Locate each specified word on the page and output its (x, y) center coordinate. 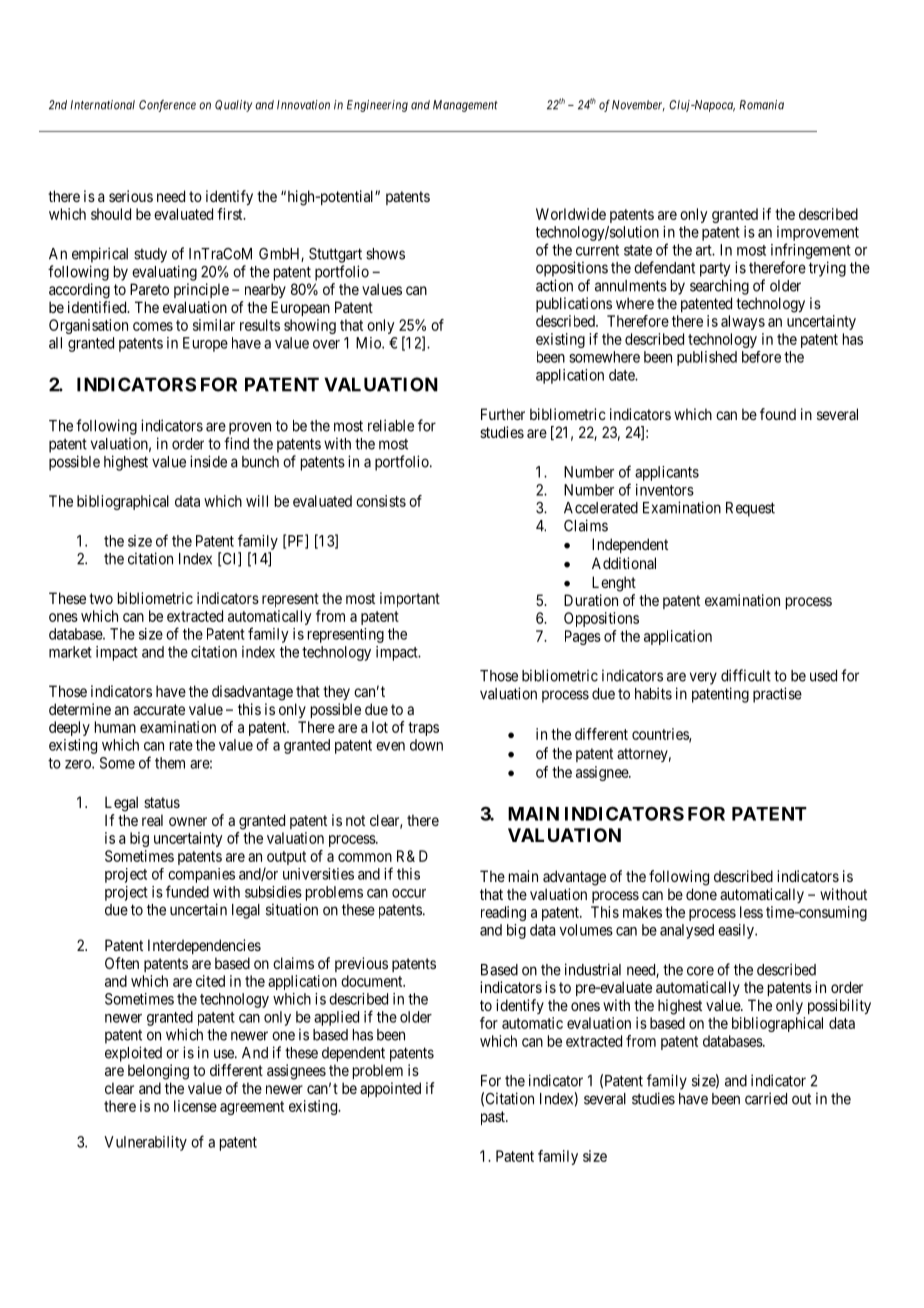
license (195, 1106)
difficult (746, 675)
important (410, 599)
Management (465, 106)
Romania (761, 105)
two (101, 598)
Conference (167, 106)
